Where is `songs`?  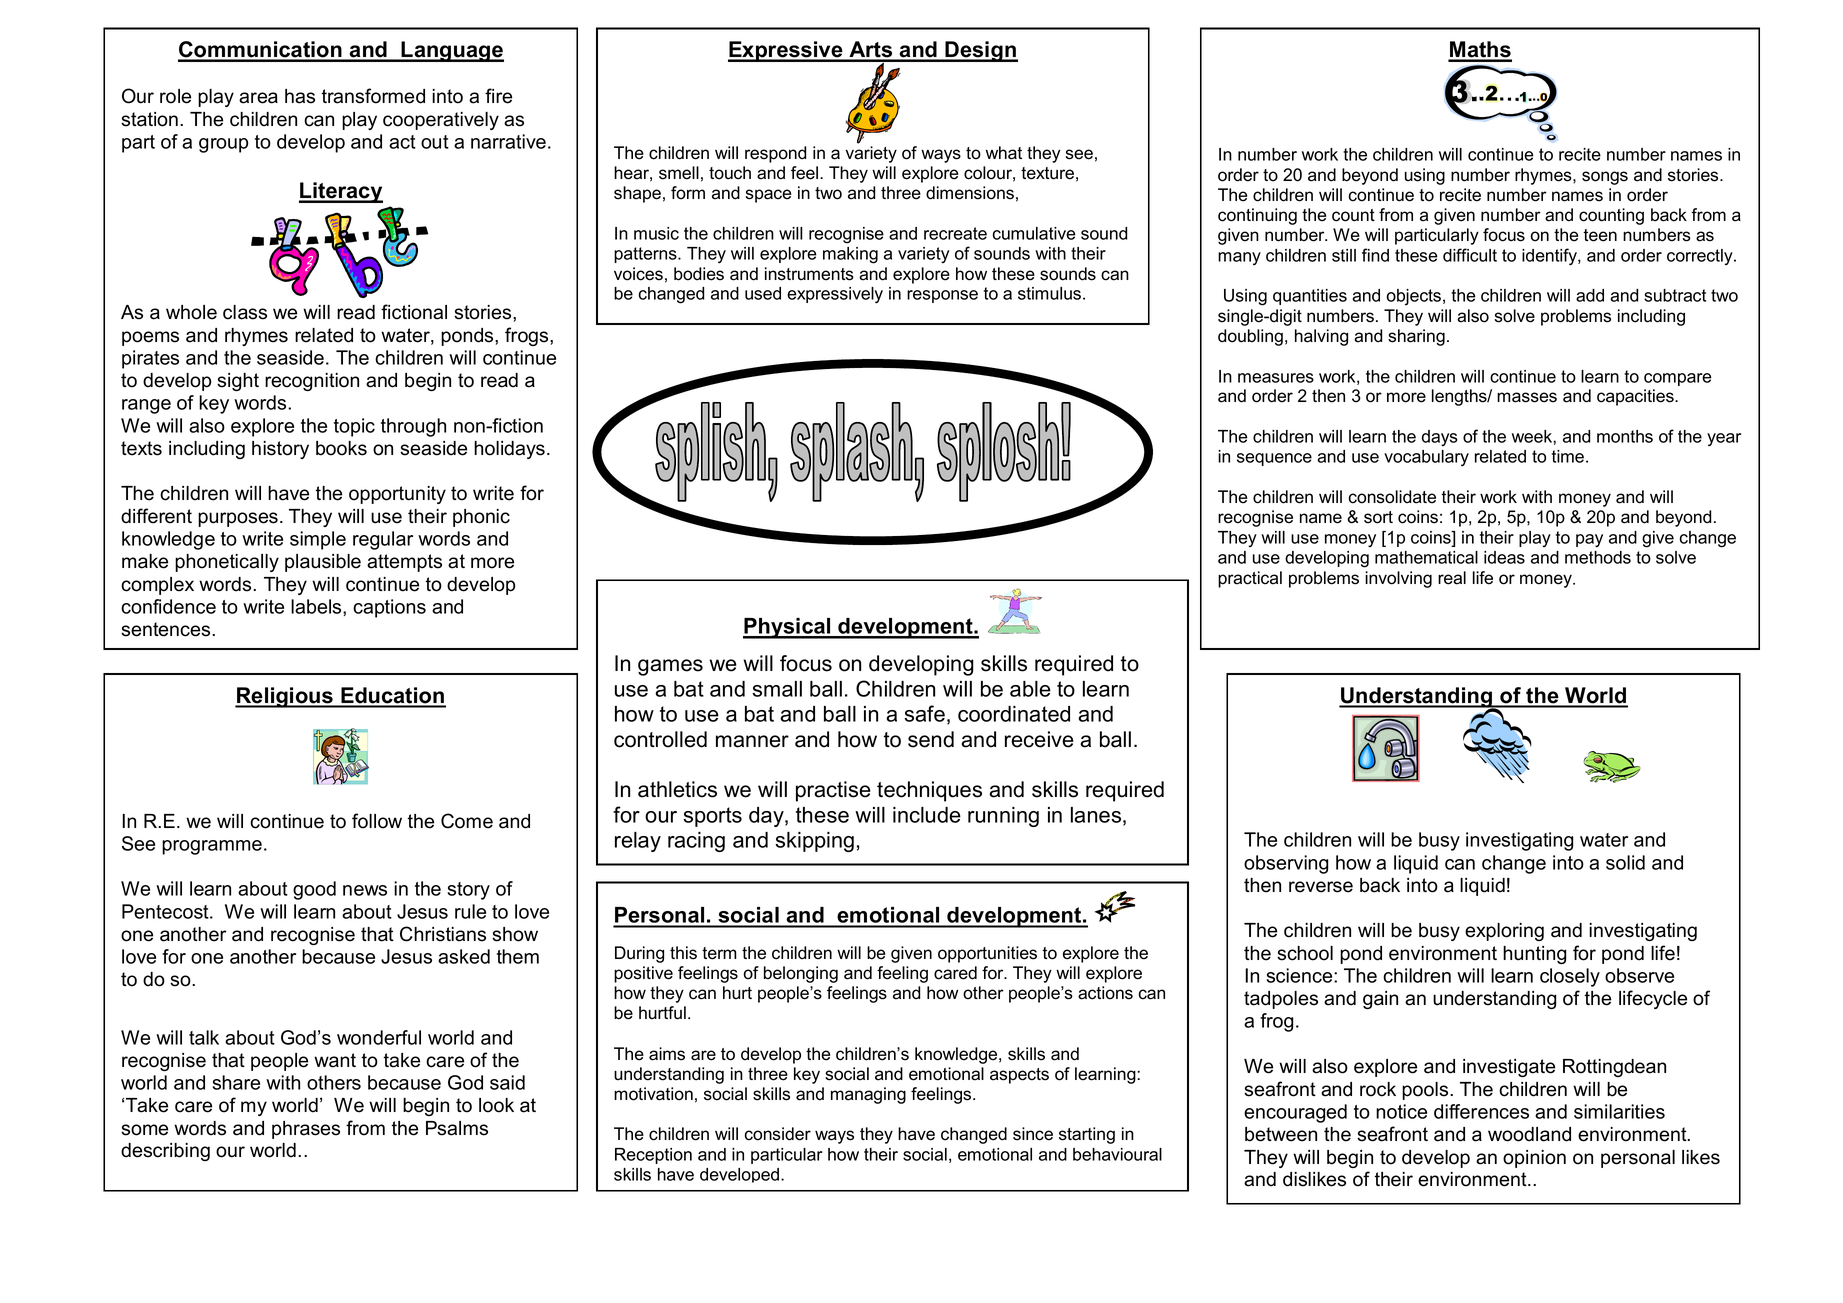
songs is located at coordinates (1605, 178).
